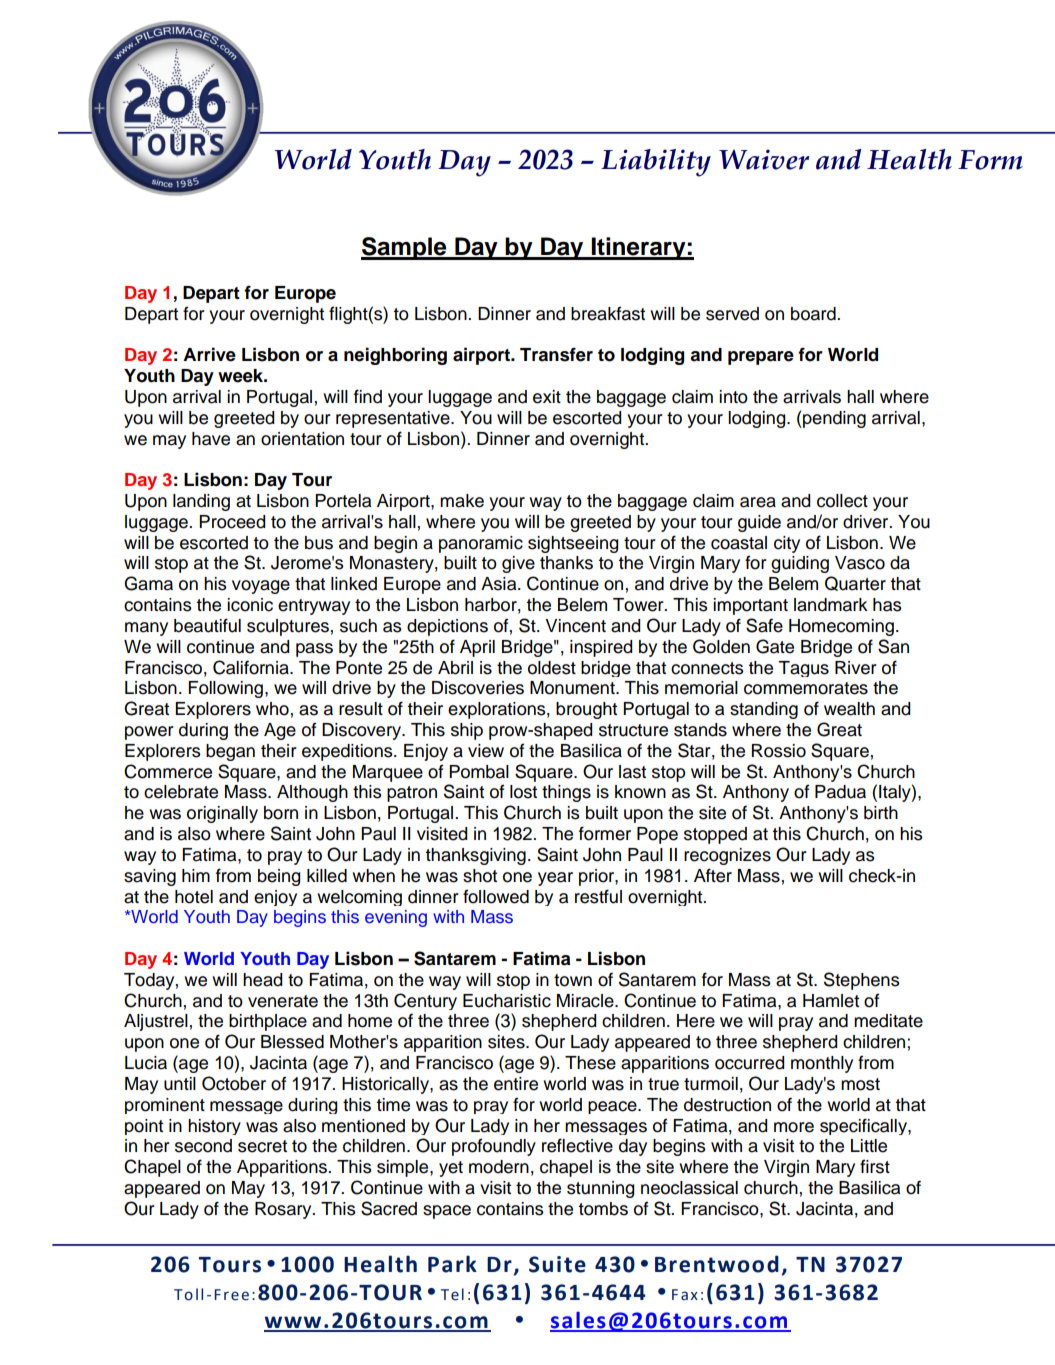  What do you see at coordinates (211, 439) in the screenshot?
I see `have` at bounding box center [211, 439].
